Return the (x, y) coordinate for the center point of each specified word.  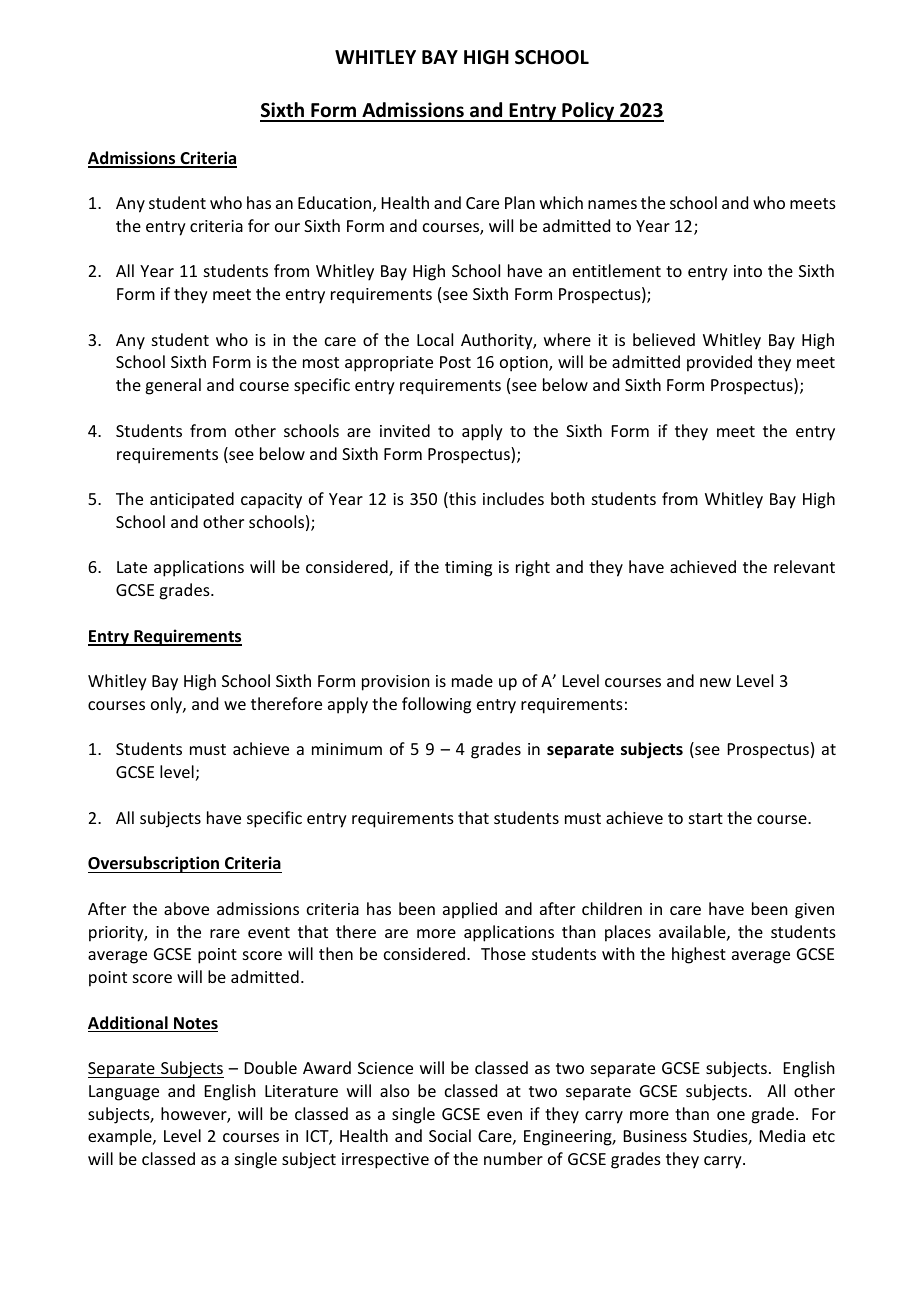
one (731, 1115)
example (121, 1137)
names (612, 204)
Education (336, 204)
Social (450, 1135)
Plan (520, 202)
